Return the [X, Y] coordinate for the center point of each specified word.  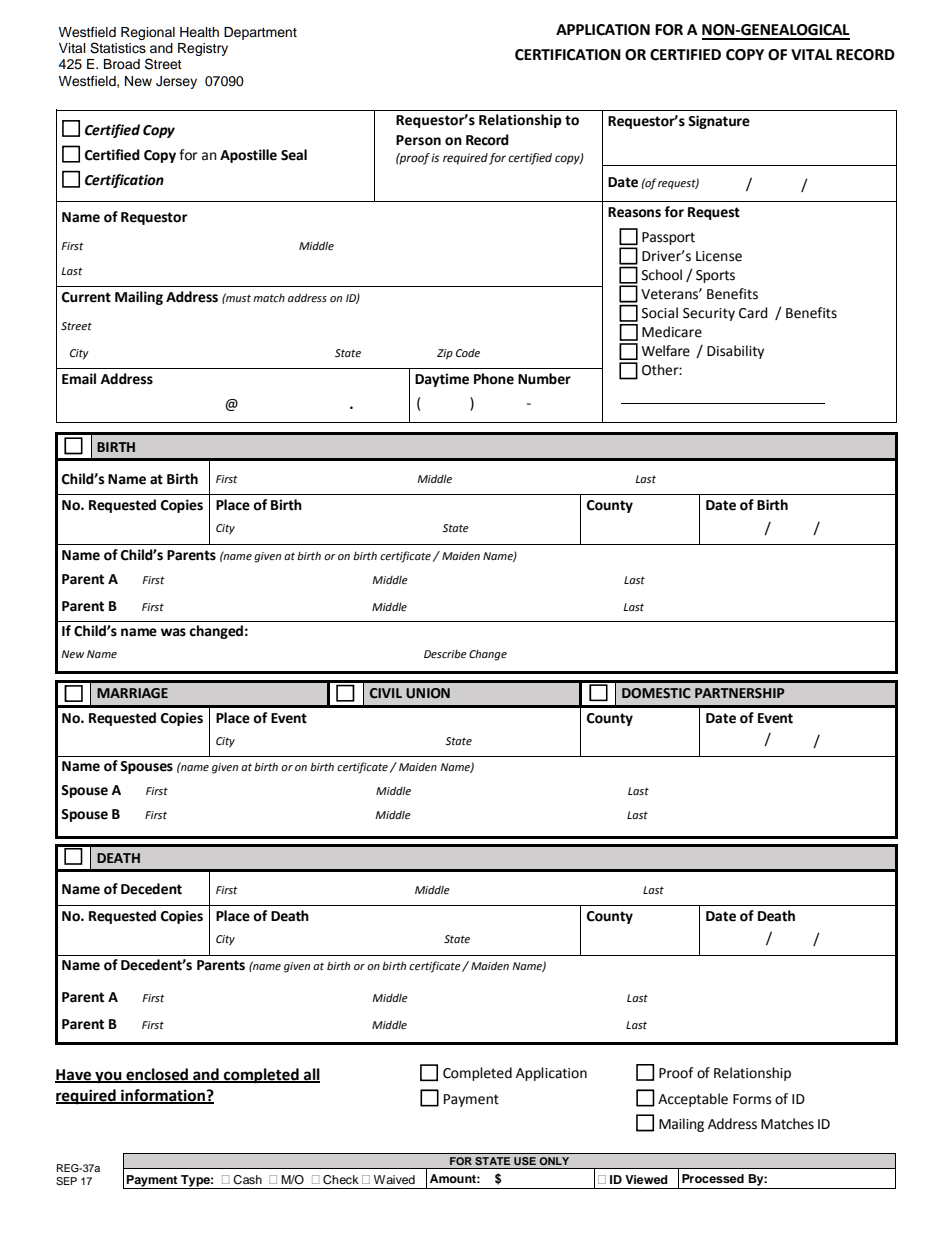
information [163, 1096]
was [173, 632]
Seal [294, 155]
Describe [445, 654]
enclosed [157, 1075]
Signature [719, 122]
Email [79, 379]
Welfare [665, 351]
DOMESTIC [656, 693]
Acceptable [693, 1100]
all [311, 1075]
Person [418, 140]
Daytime [442, 380]
